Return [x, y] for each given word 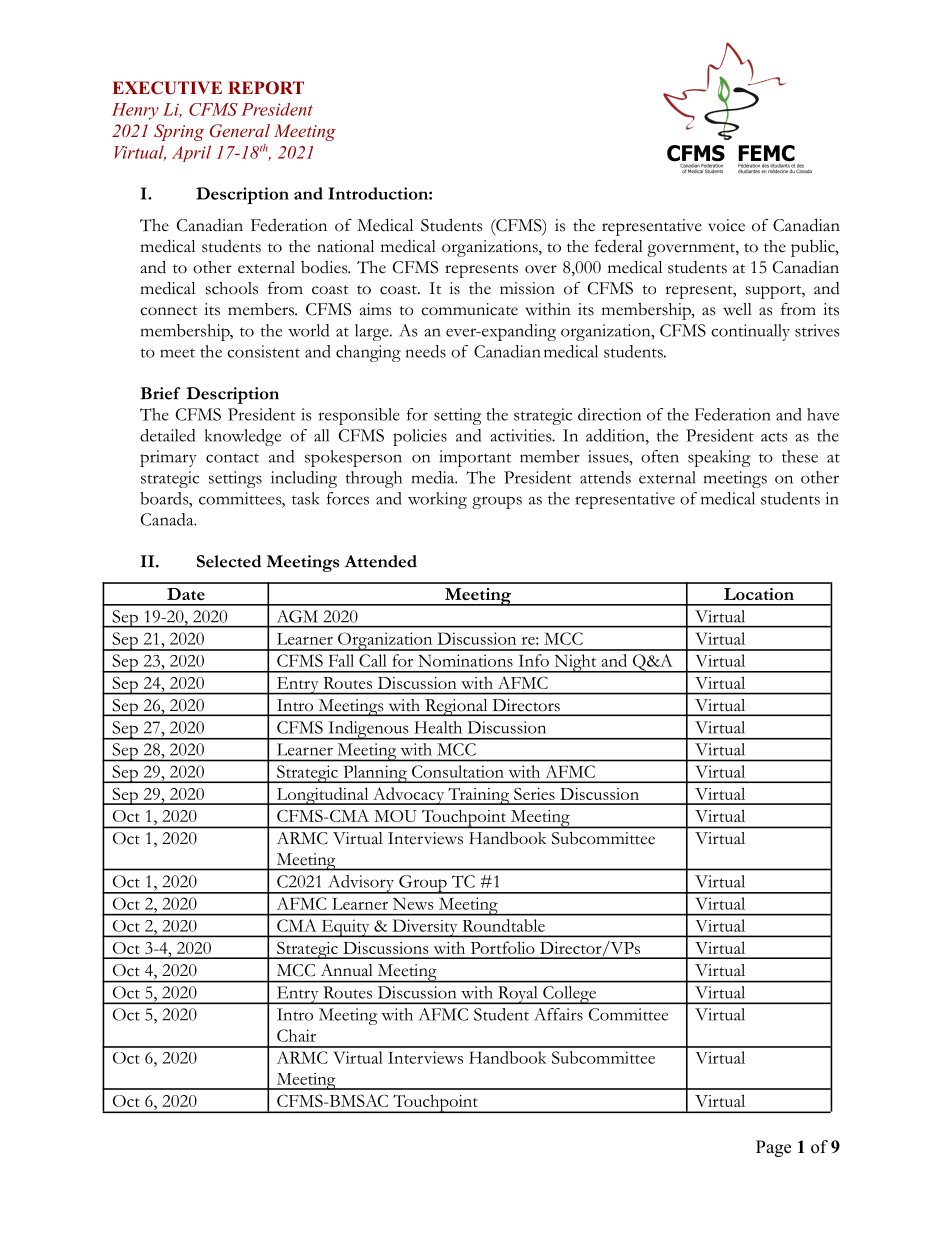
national [345, 246]
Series [534, 793]
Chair [296, 1035]
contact [232, 458]
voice [726, 225]
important [475, 458]
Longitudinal [322, 796]
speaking [719, 458]
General [240, 131]
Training [479, 796]
